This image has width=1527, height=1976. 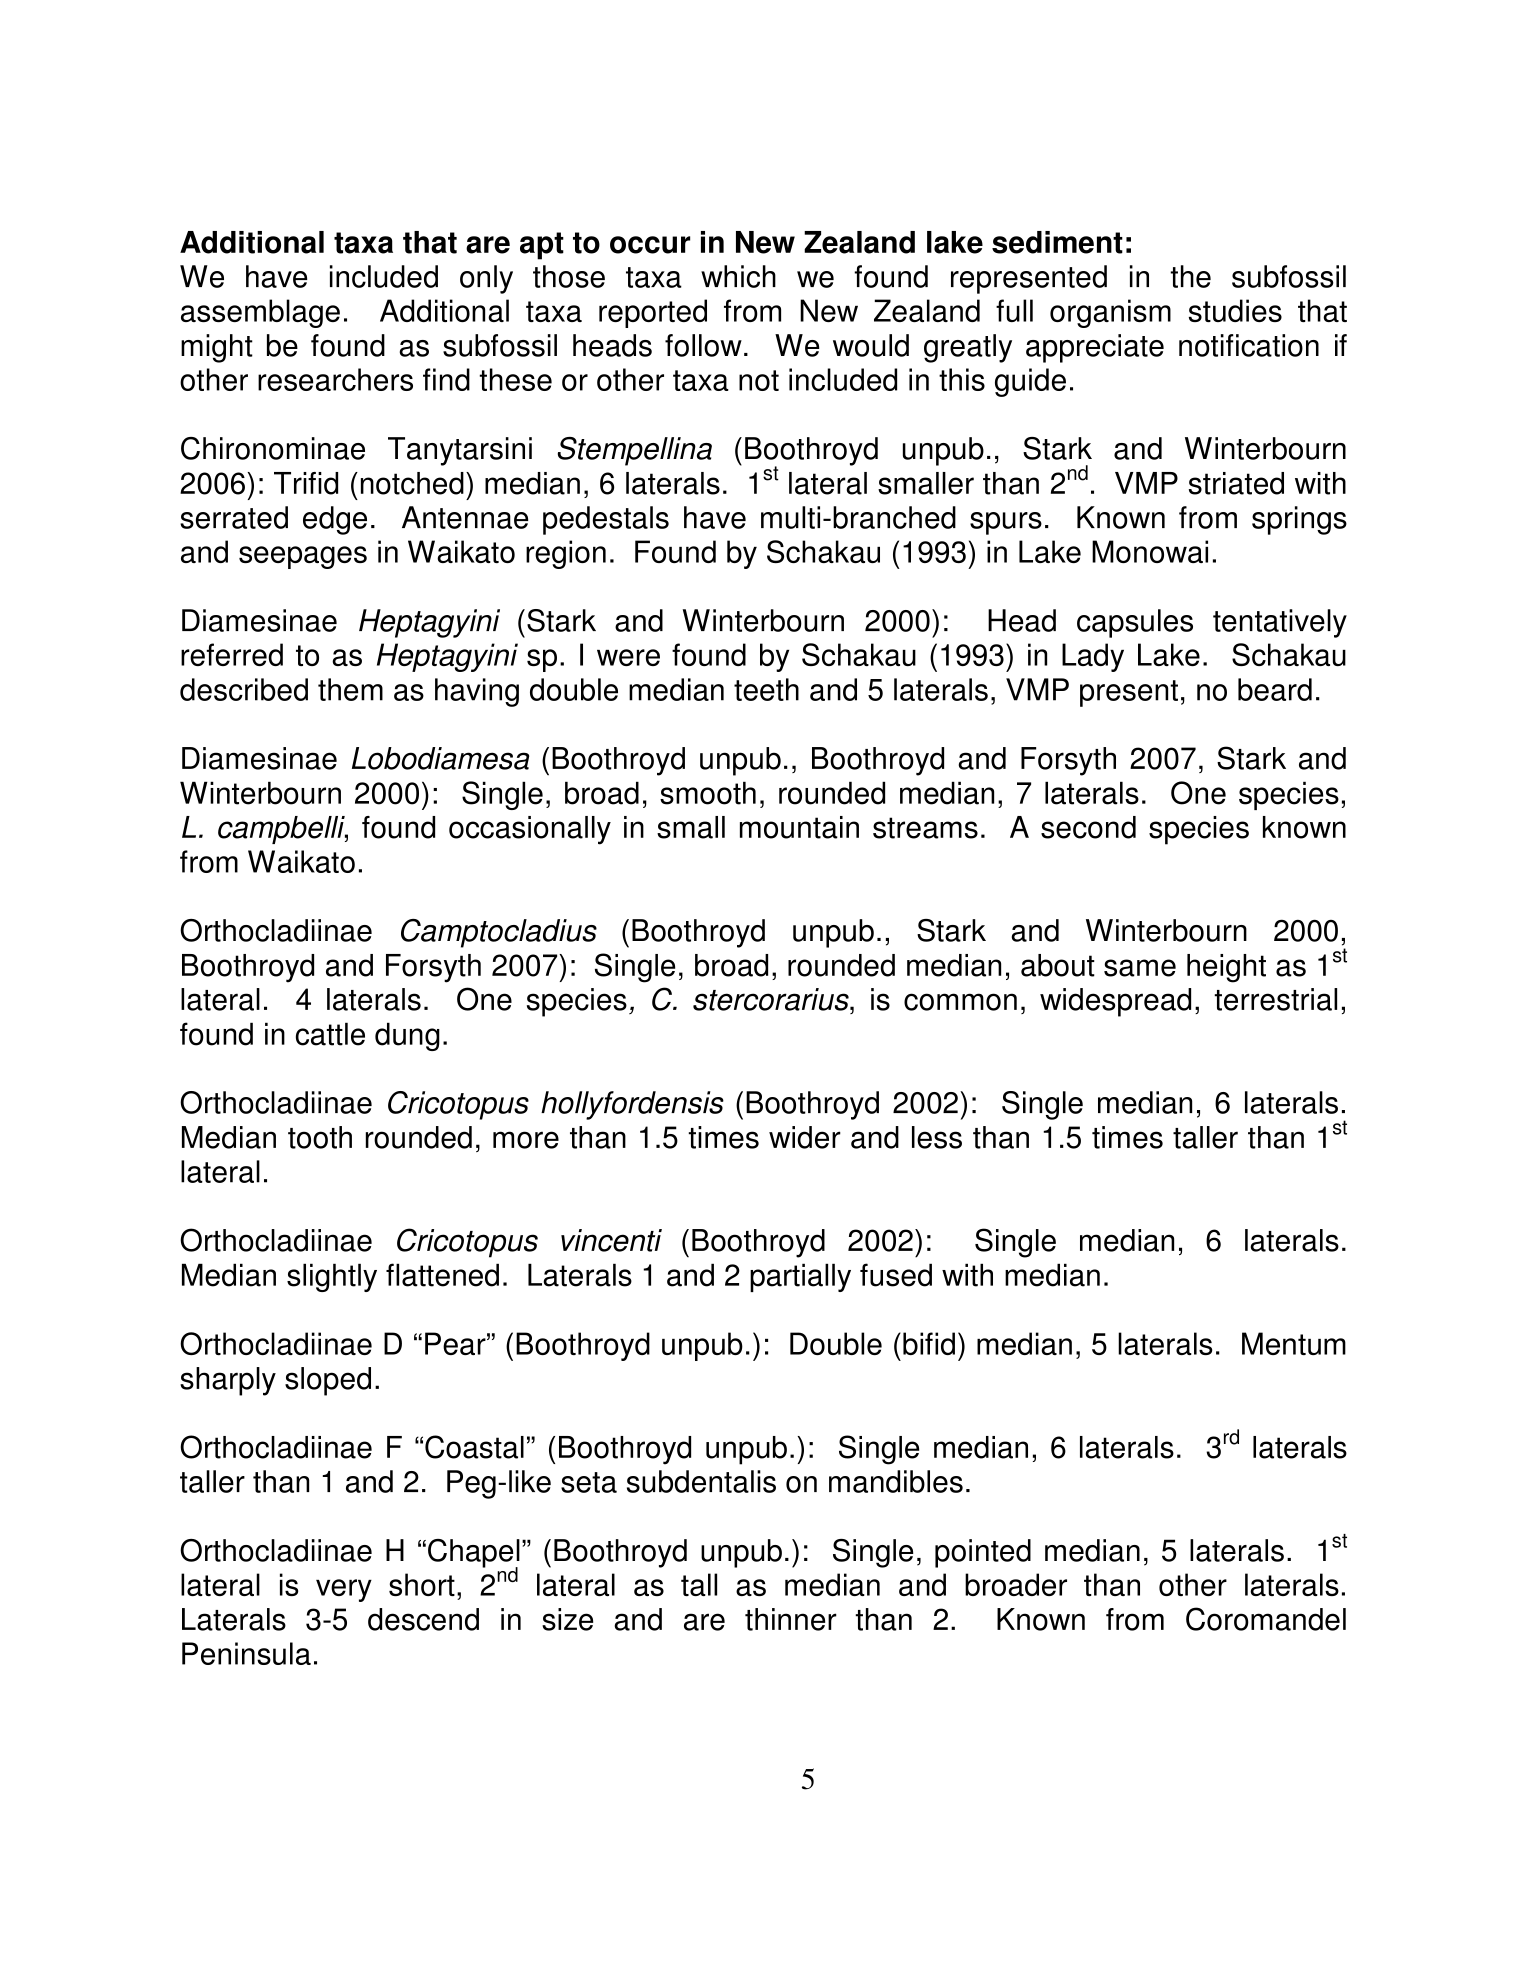 I want to click on assemblage, so click(x=260, y=313).
